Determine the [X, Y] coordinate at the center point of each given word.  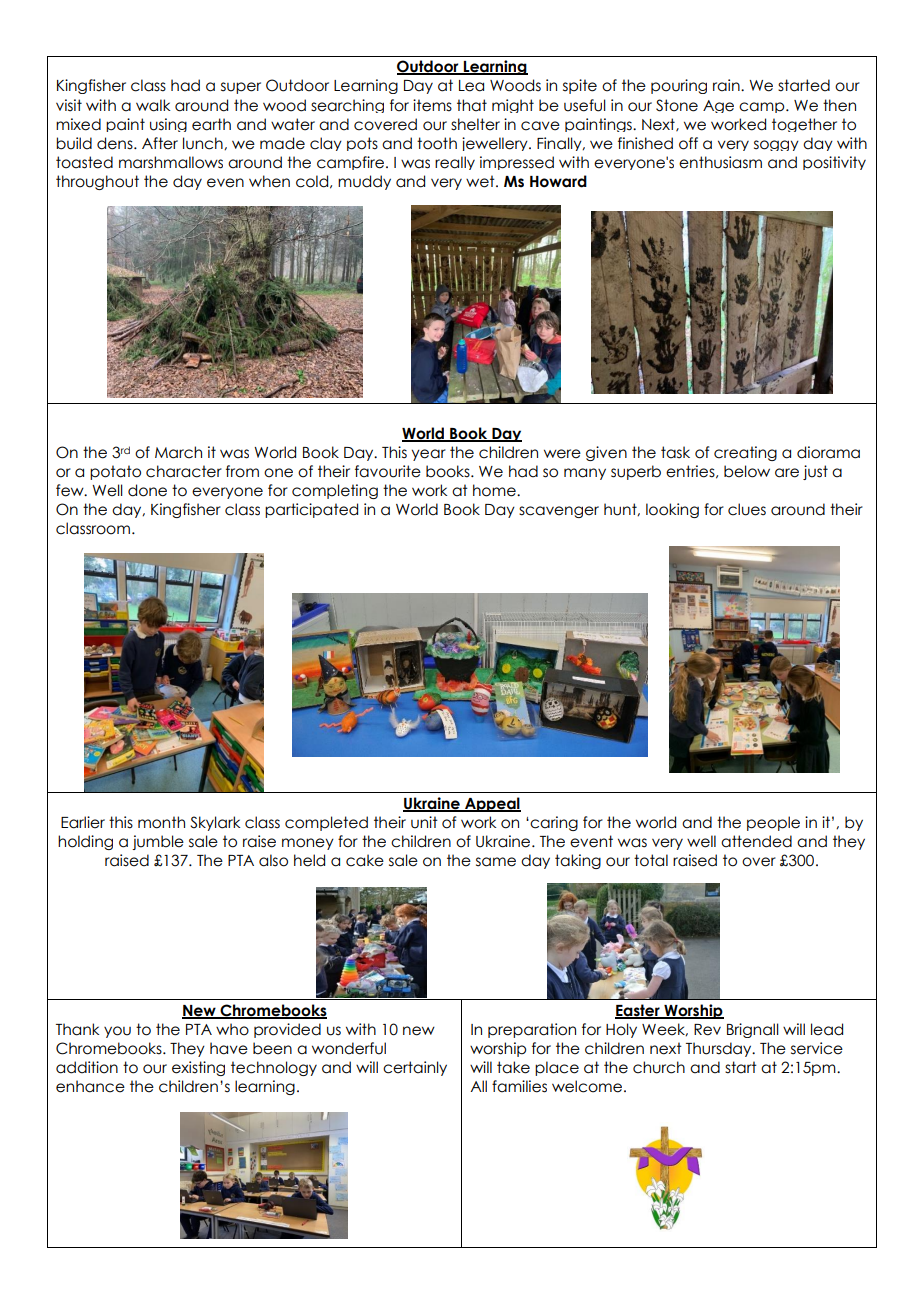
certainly [415, 1068]
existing [198, 1068]
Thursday [720, 1049]
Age [718, 106]
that [472, 105]
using [168, 125]
